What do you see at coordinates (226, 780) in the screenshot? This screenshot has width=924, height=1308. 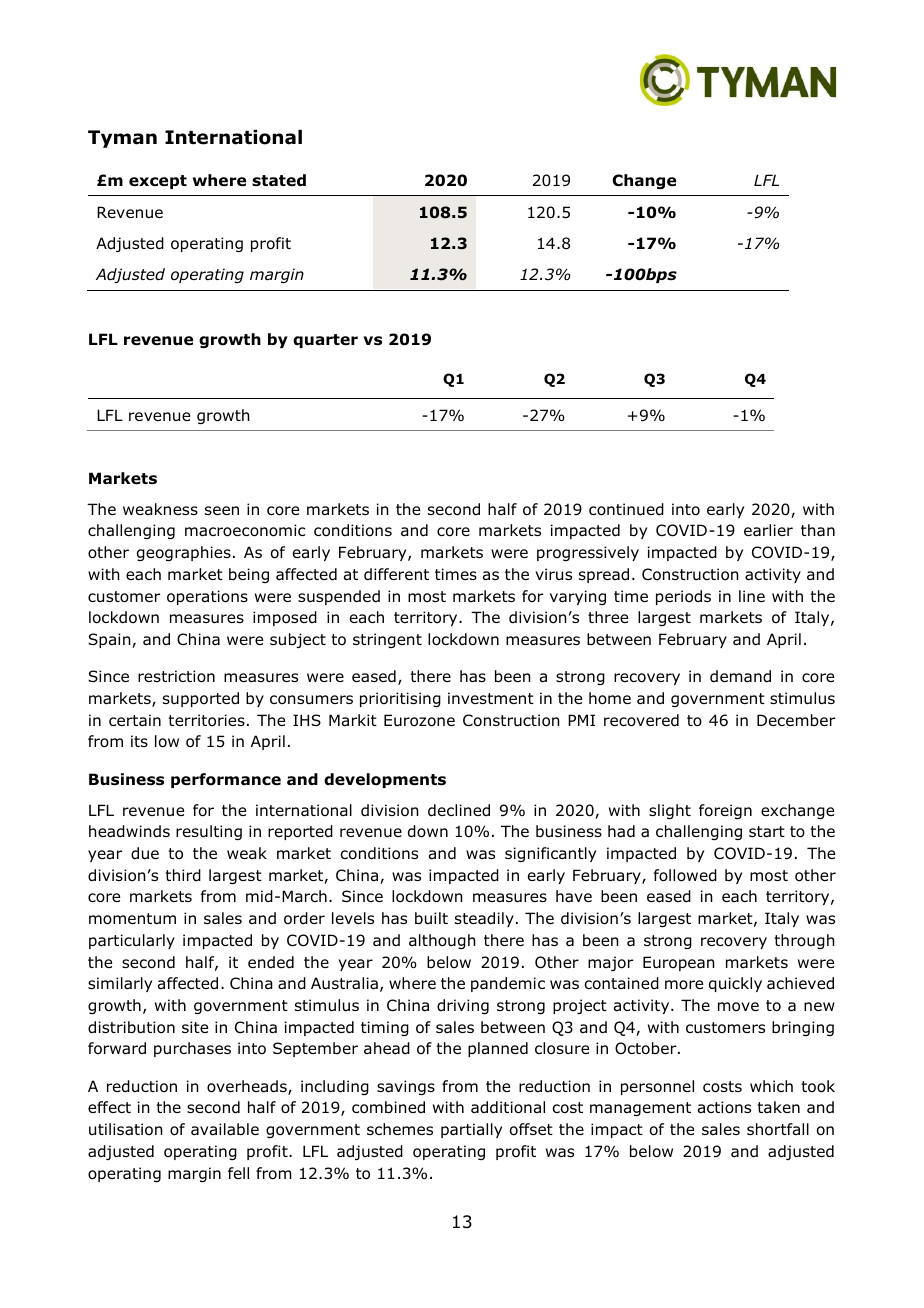 I see `performance` at bounding box center [226, 780].
